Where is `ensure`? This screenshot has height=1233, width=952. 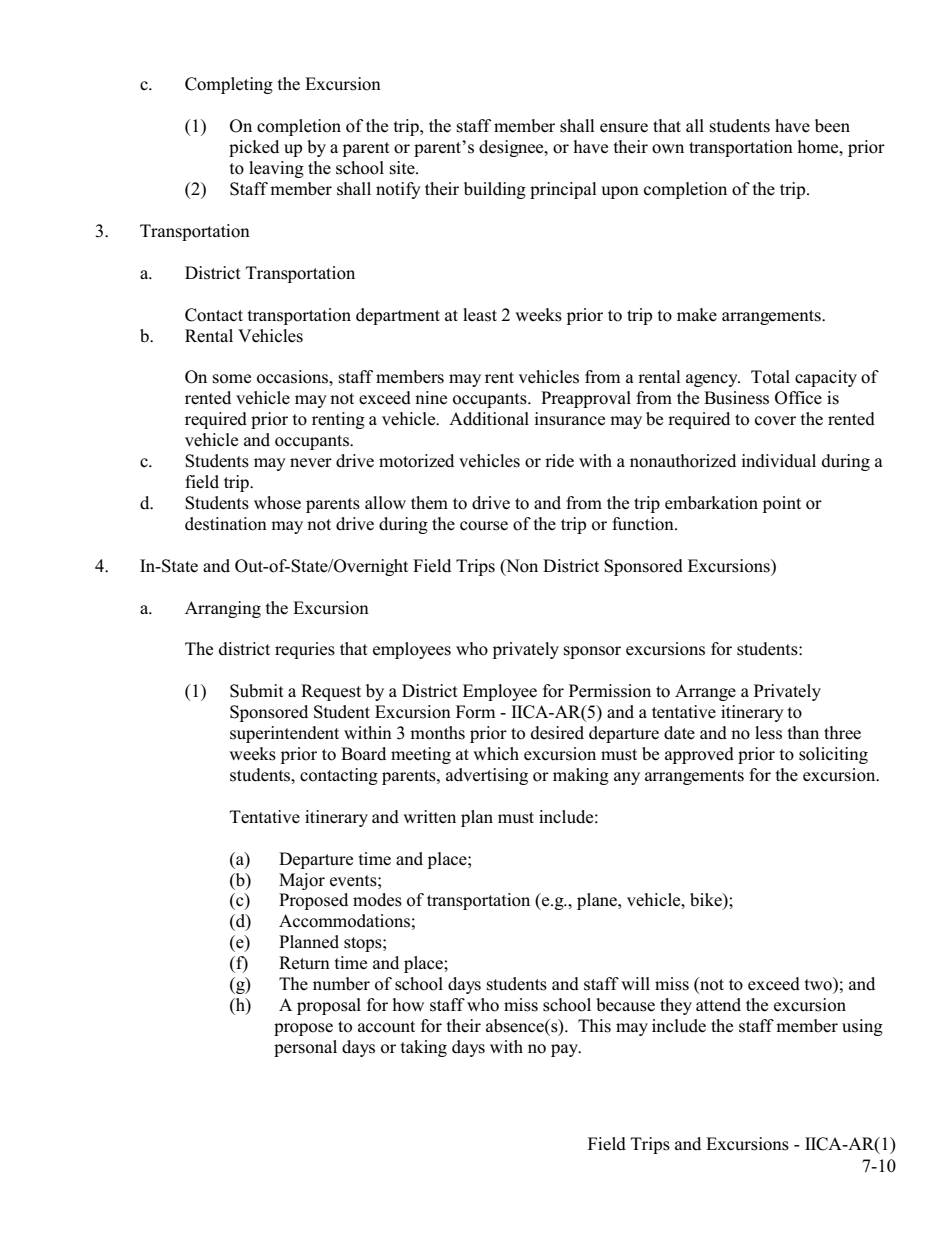
ensure is located at coordinates (624, 128).
